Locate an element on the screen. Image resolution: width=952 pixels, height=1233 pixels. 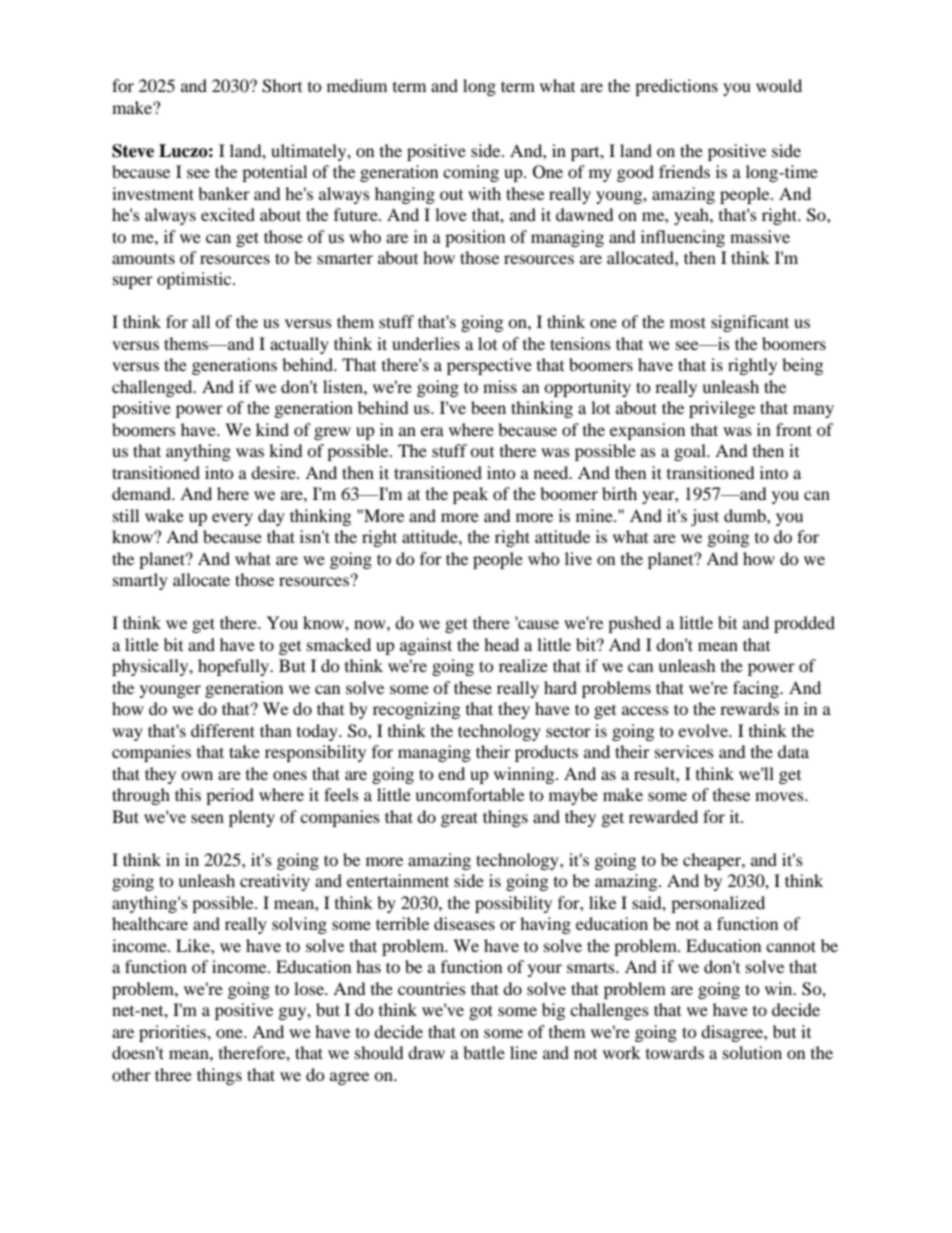
significant is located at coordinates (750, 323).
